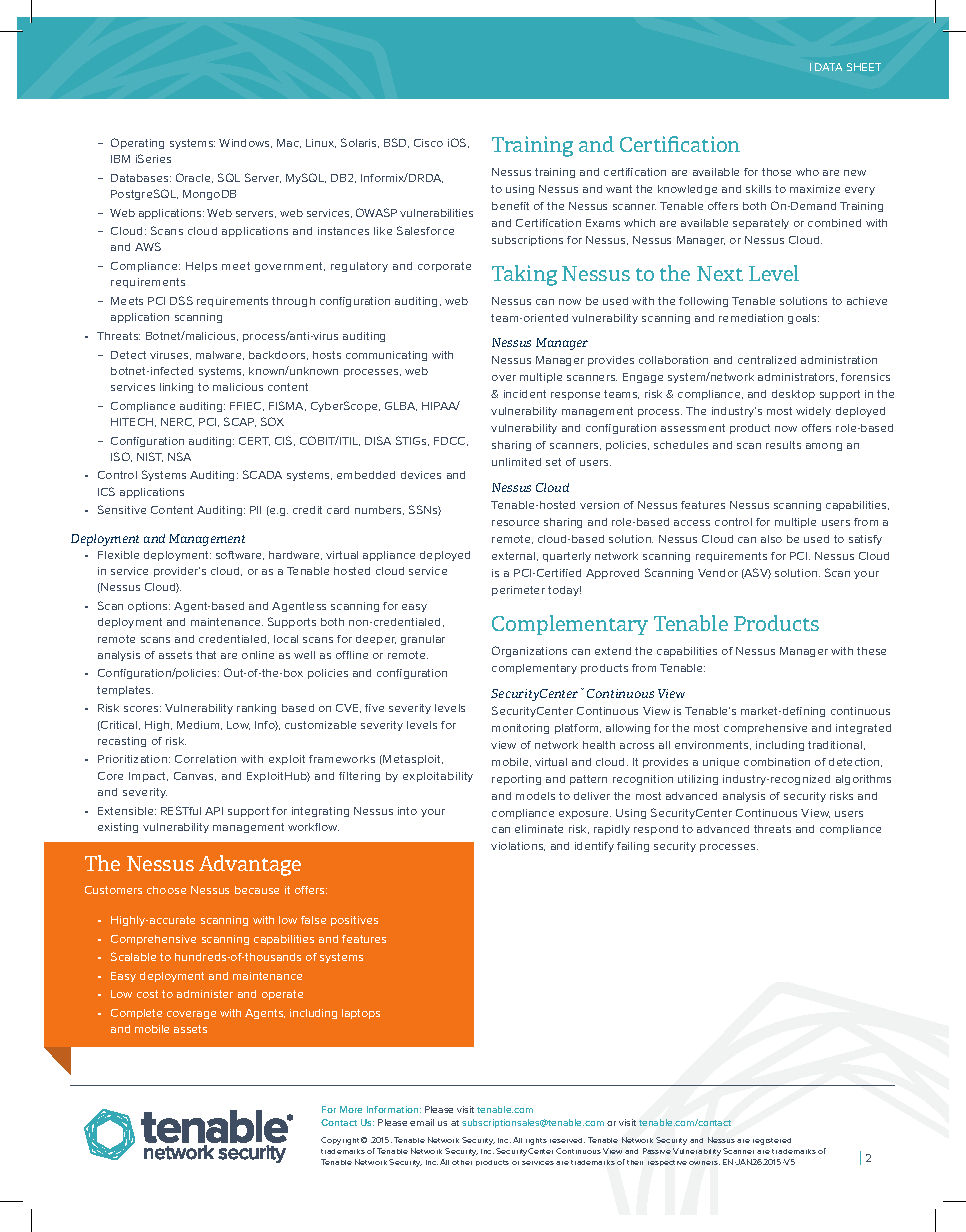 The image size is (966, 1232). I want to click on perimeter, so click(518, 591).
